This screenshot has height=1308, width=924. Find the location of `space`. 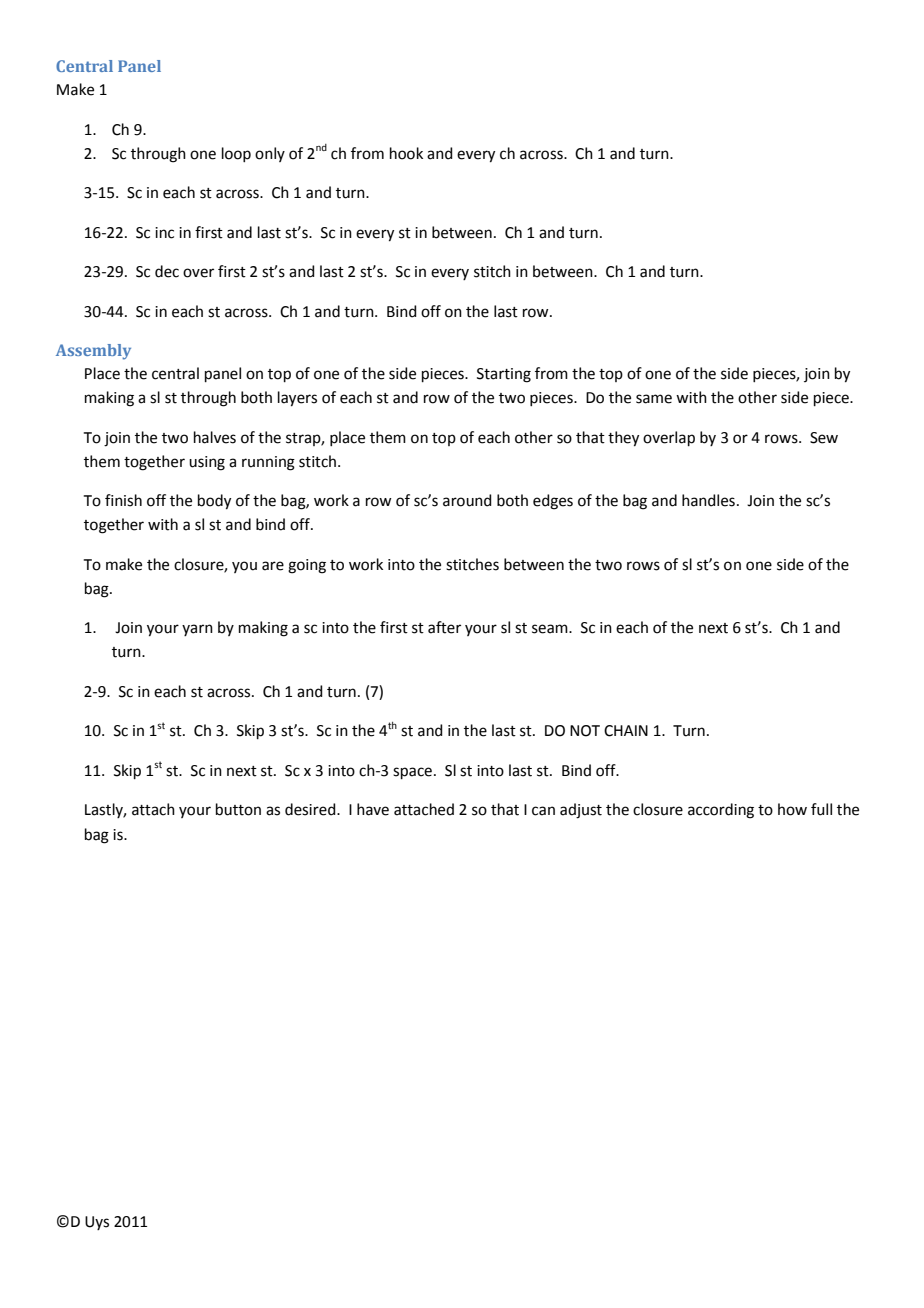

space is located at coordinates (412, 773).
